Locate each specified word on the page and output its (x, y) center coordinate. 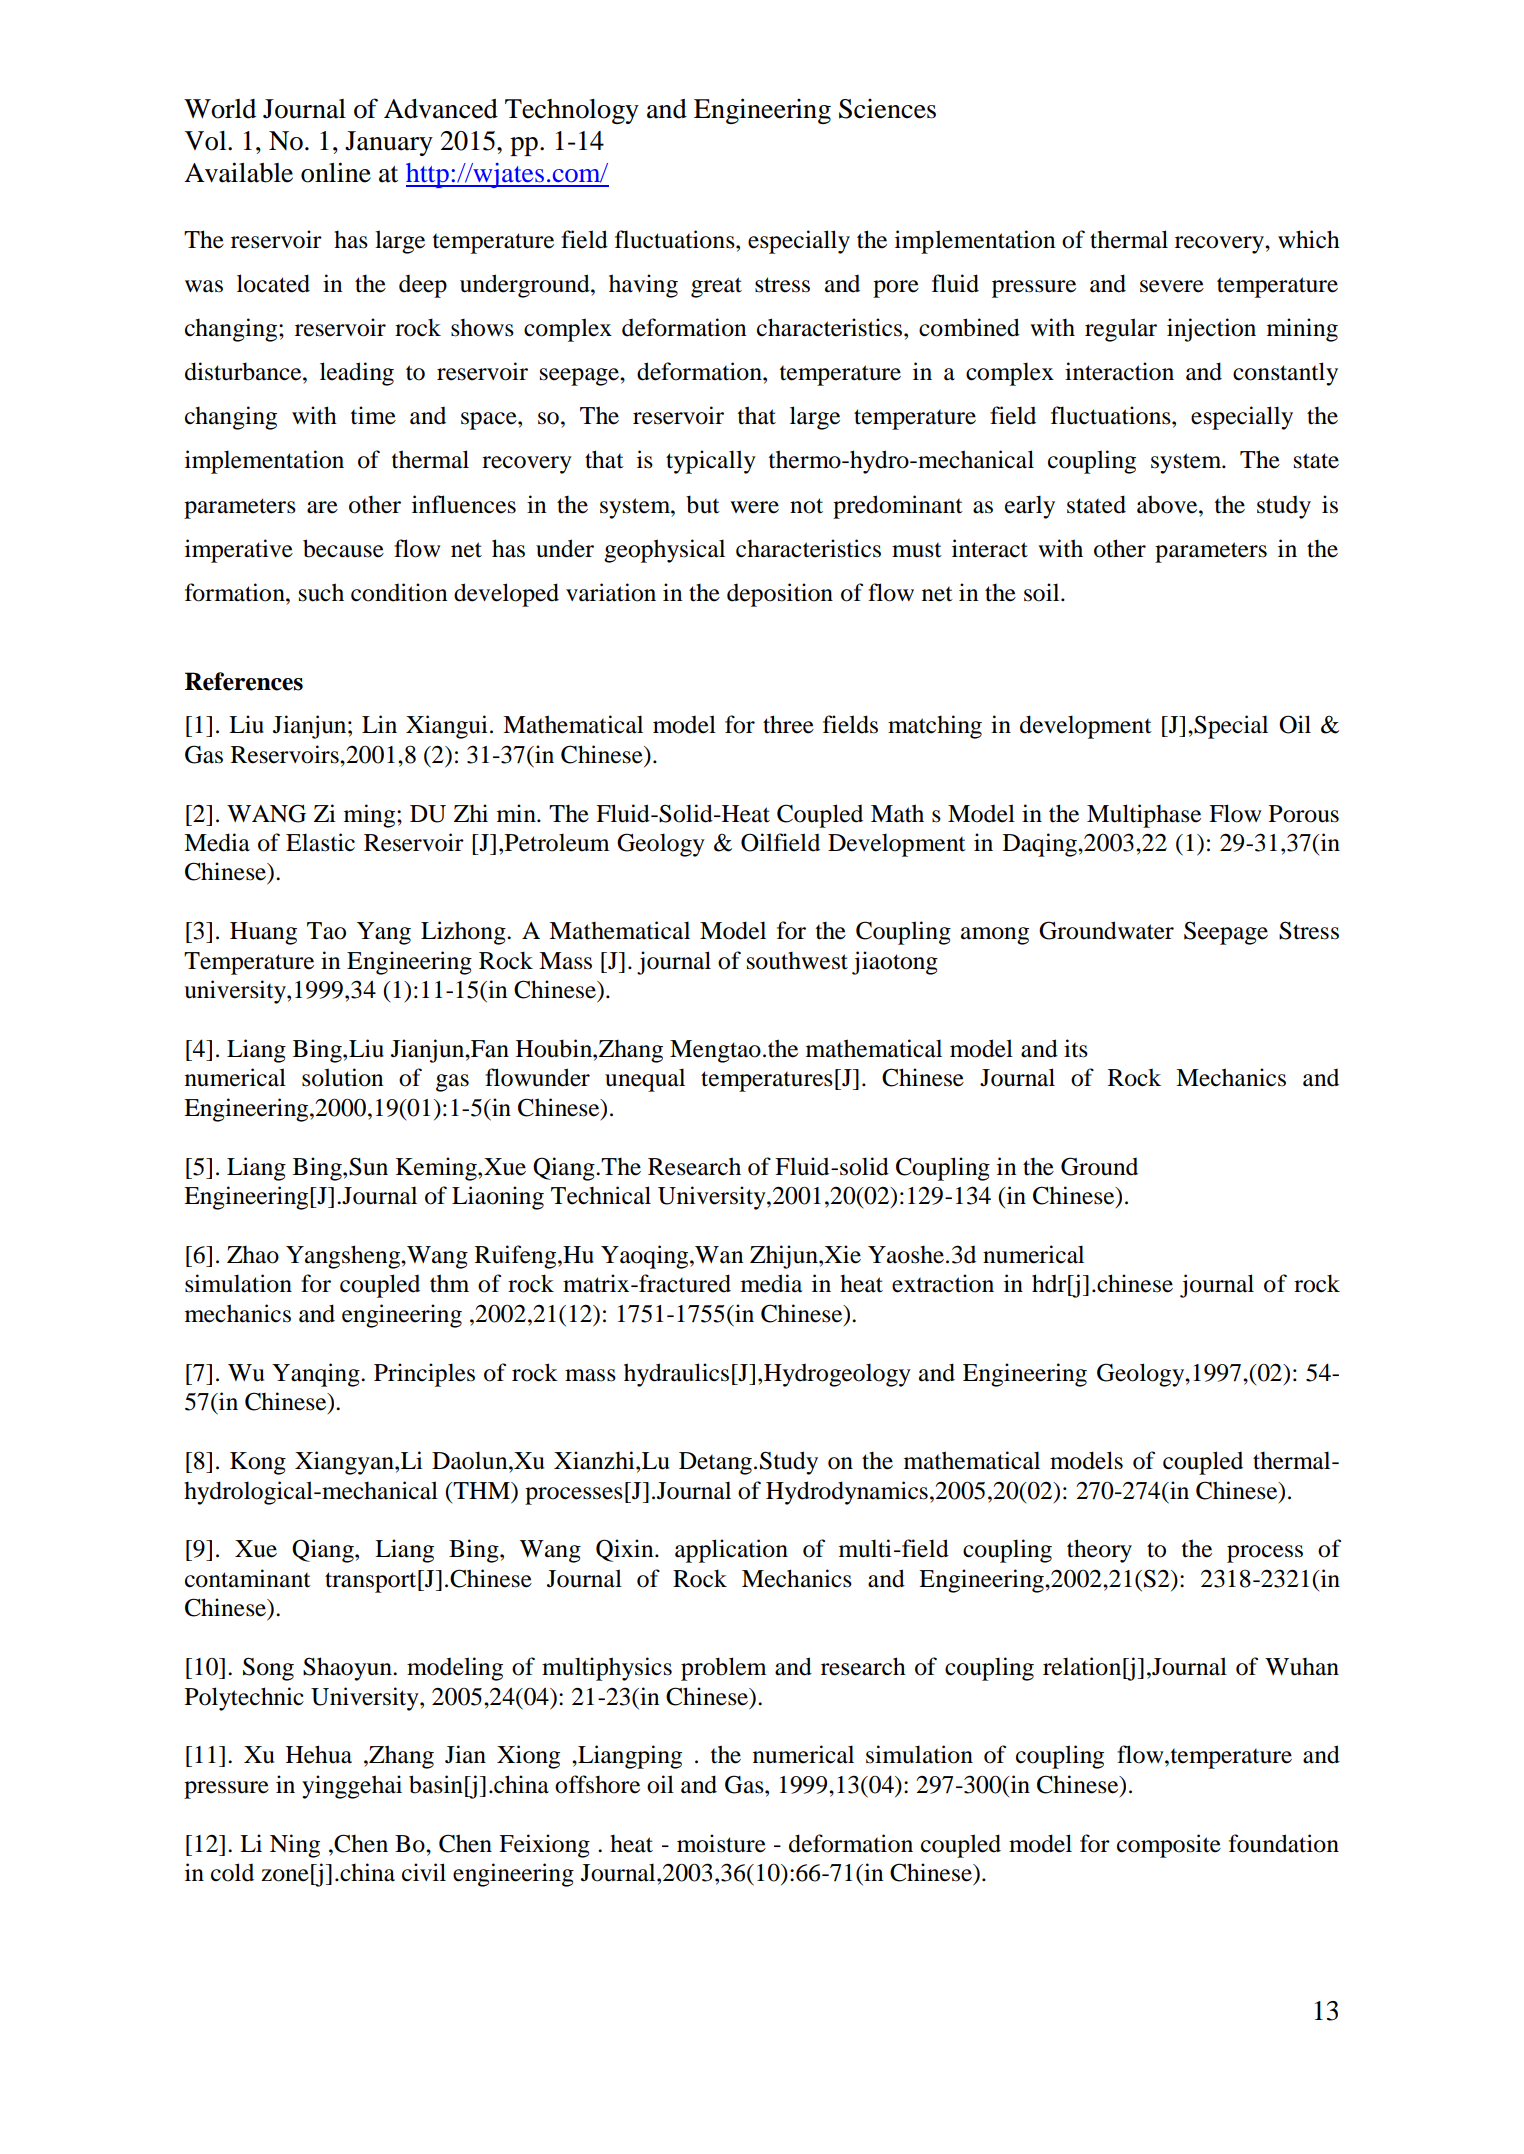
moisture (721, 1843)
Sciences (887, 109)
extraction (943, 1283)
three (788, 724)
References (244, 681)
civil (424, 1872)
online (336, 172)
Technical (601, 1195)
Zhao (253, 1254)
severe (1172, 286)
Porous (1304, 814)
